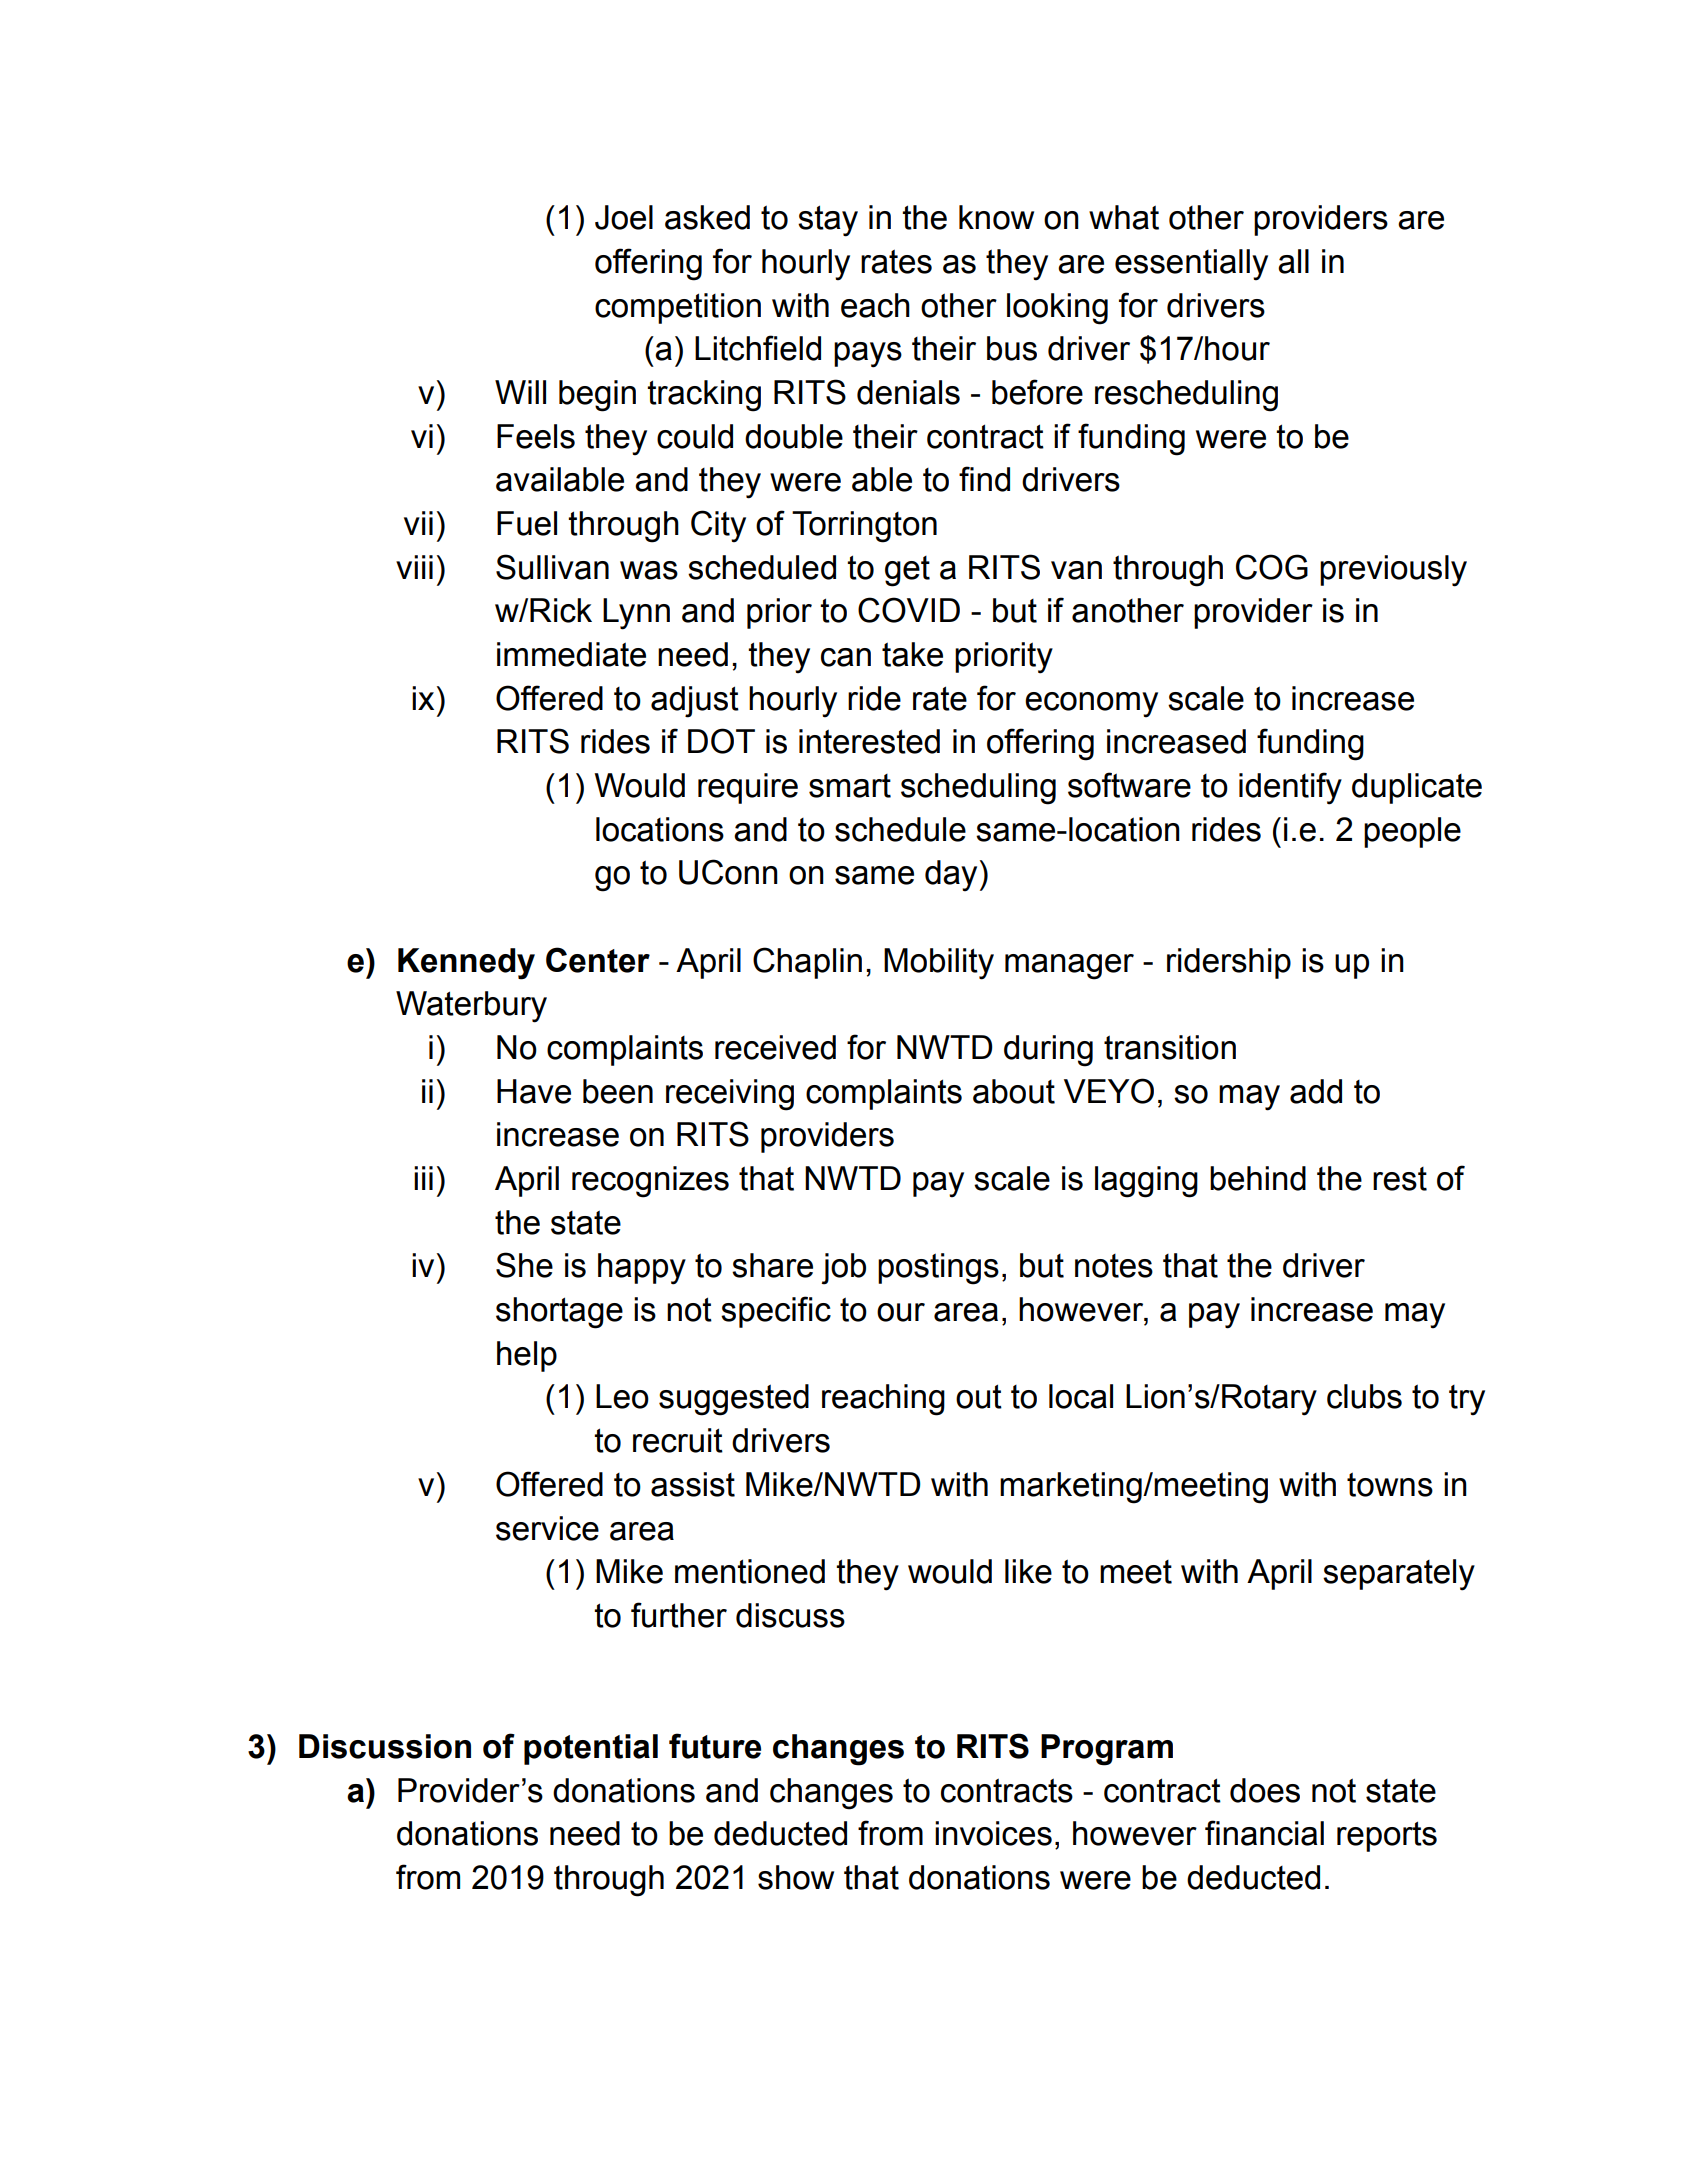 This screenshot has width=1684, height=2180. What do you see at coordinates (993, 1833) in the screenshot?
I see `invoices` at bounding box center [993, 1833].
